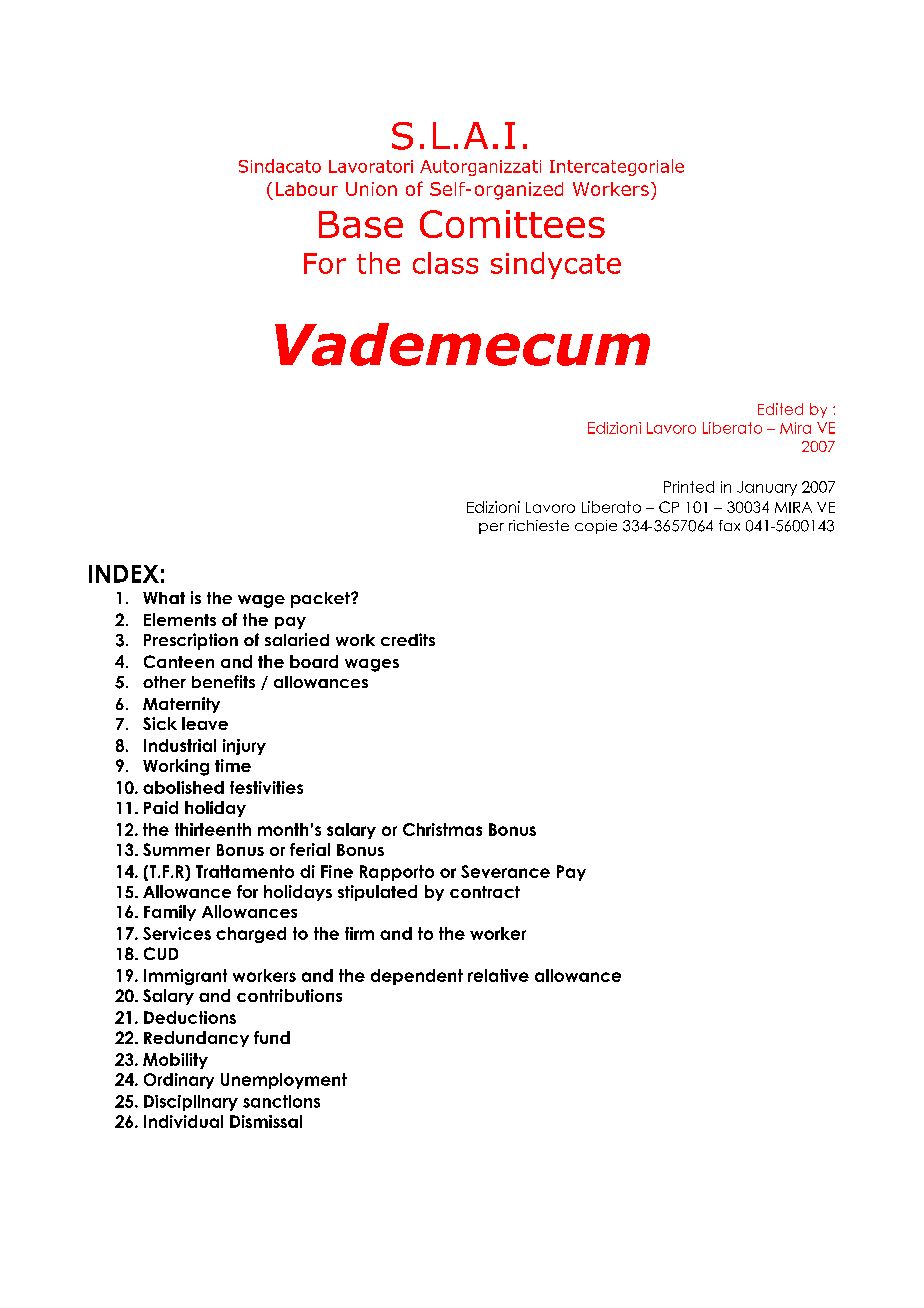 This page has width=924, height=1308. Describe the element at coordinates (183, 787) in the page. I see `abolished` at that location.
